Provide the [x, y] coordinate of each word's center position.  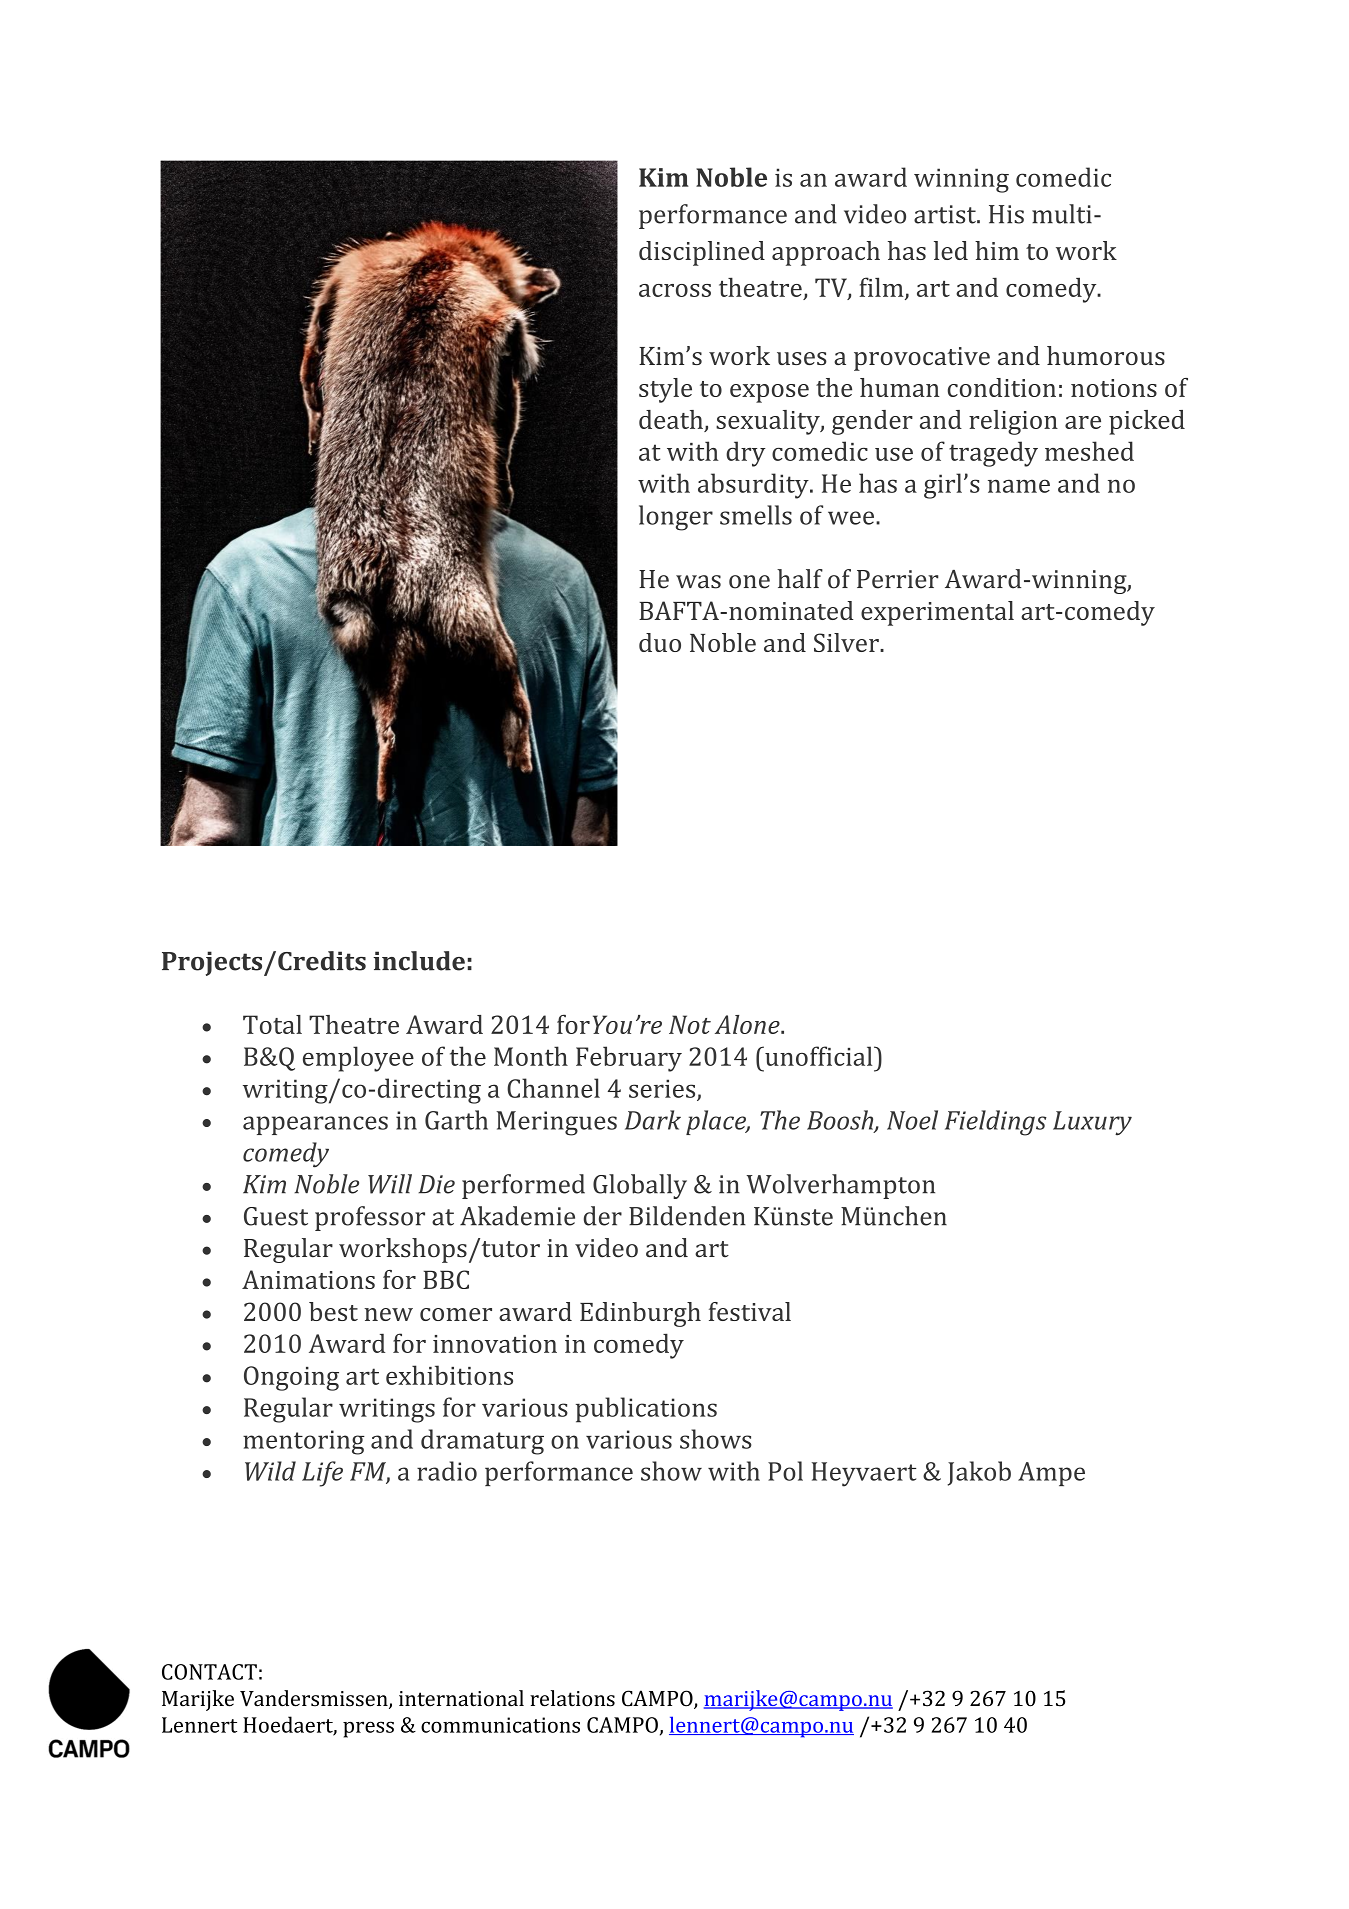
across [675, 290]
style [665, 390]
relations [572, 1698]
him [997, 250]
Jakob [979, 1473]
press [368, 1729]
